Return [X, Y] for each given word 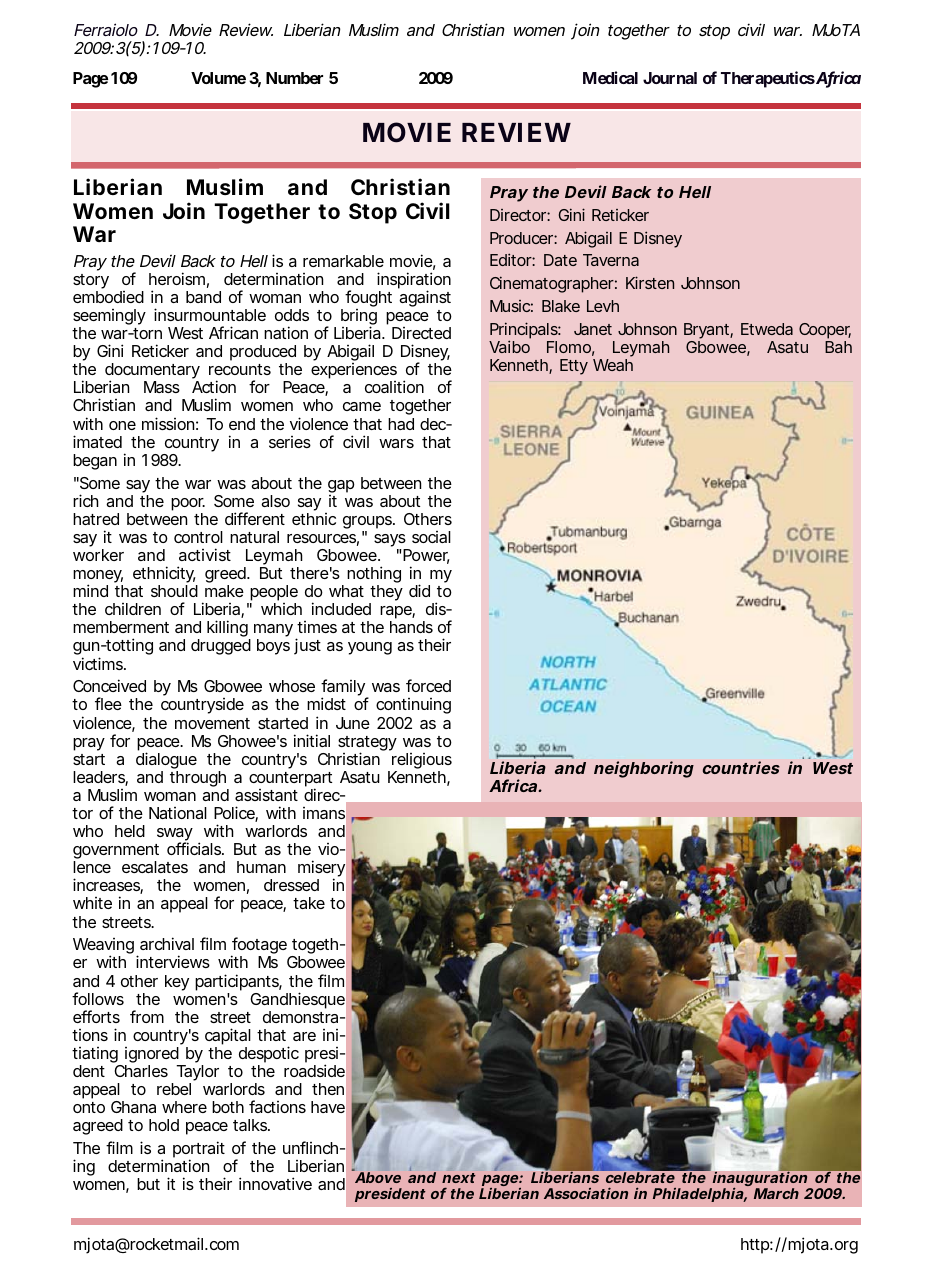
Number [294, 78]
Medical [610, 77]
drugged [221, 647]
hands [411, 627]
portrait [199, 1151]
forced [428, 685]
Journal [670, 78]
